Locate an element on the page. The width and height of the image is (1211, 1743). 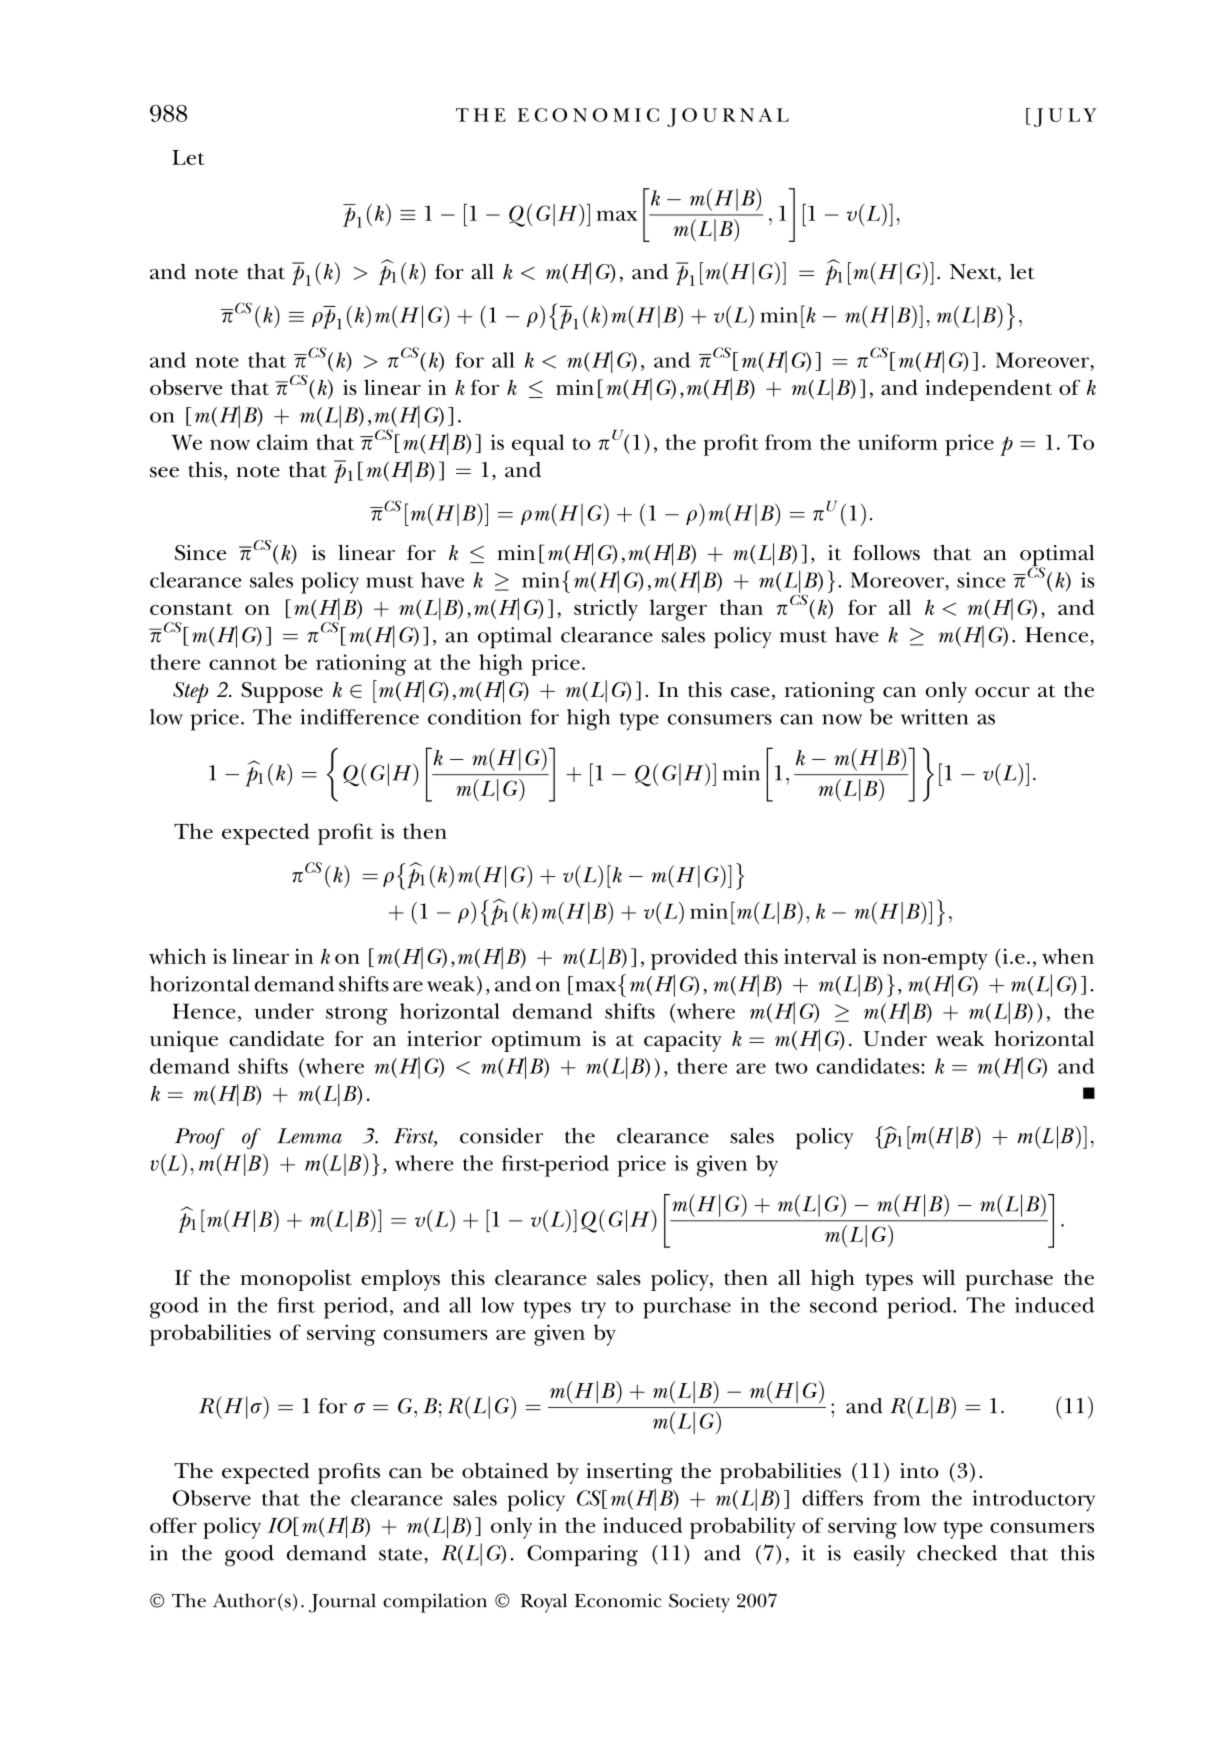
which is located at coordinates (177, 956).
